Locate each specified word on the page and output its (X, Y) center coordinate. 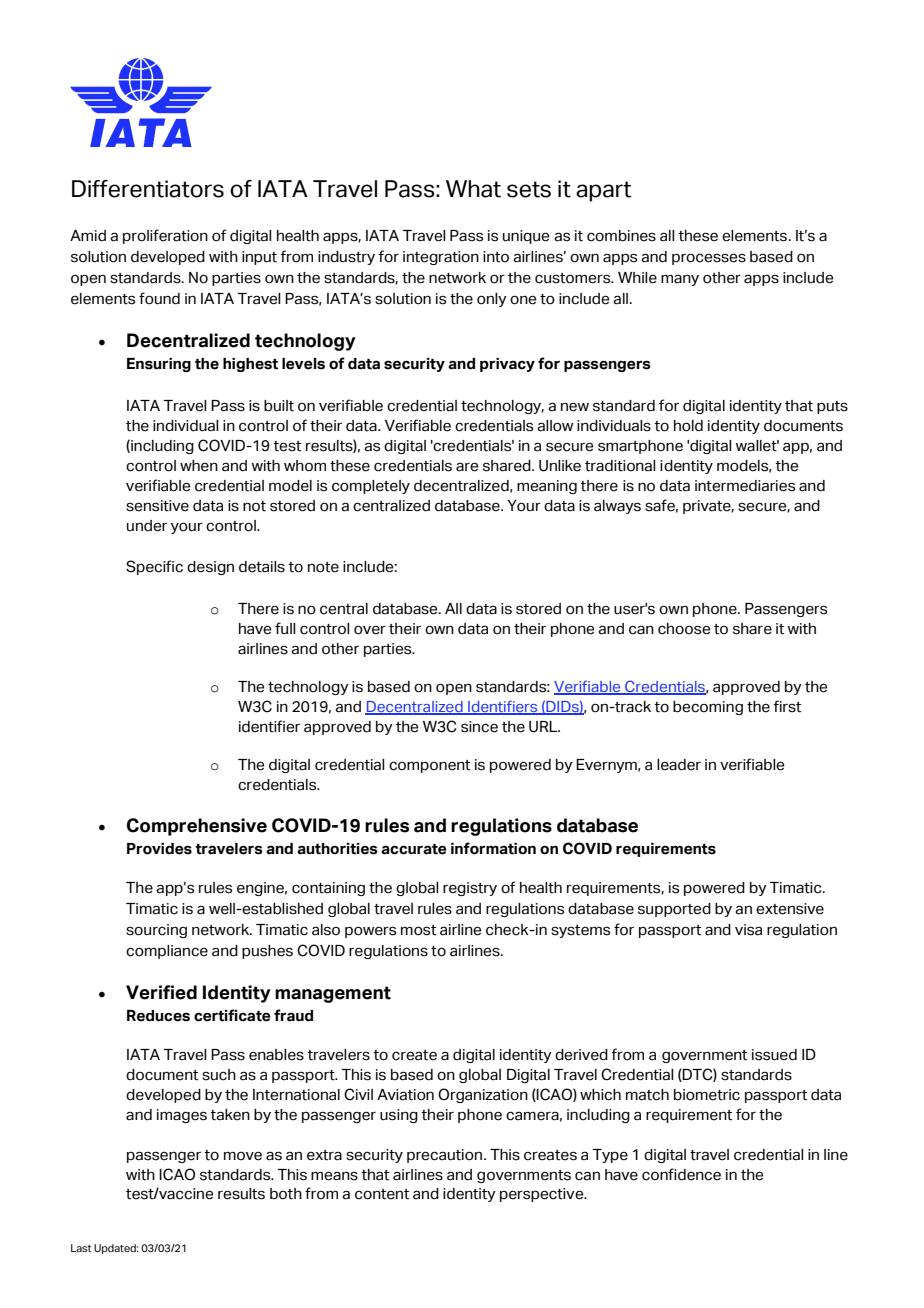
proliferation (165, 236)
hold (688, 426)
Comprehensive (197, 827)
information (493, 848)
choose (684, 629)
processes (709, 259)
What (473, 189)
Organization (483, 1095)
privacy (507, 365)
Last (81, 1248)
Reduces (158, 1016)
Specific (154, 567)
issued (774, 1055)
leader (679, 765)
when (199, 466)
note (323, 567)
